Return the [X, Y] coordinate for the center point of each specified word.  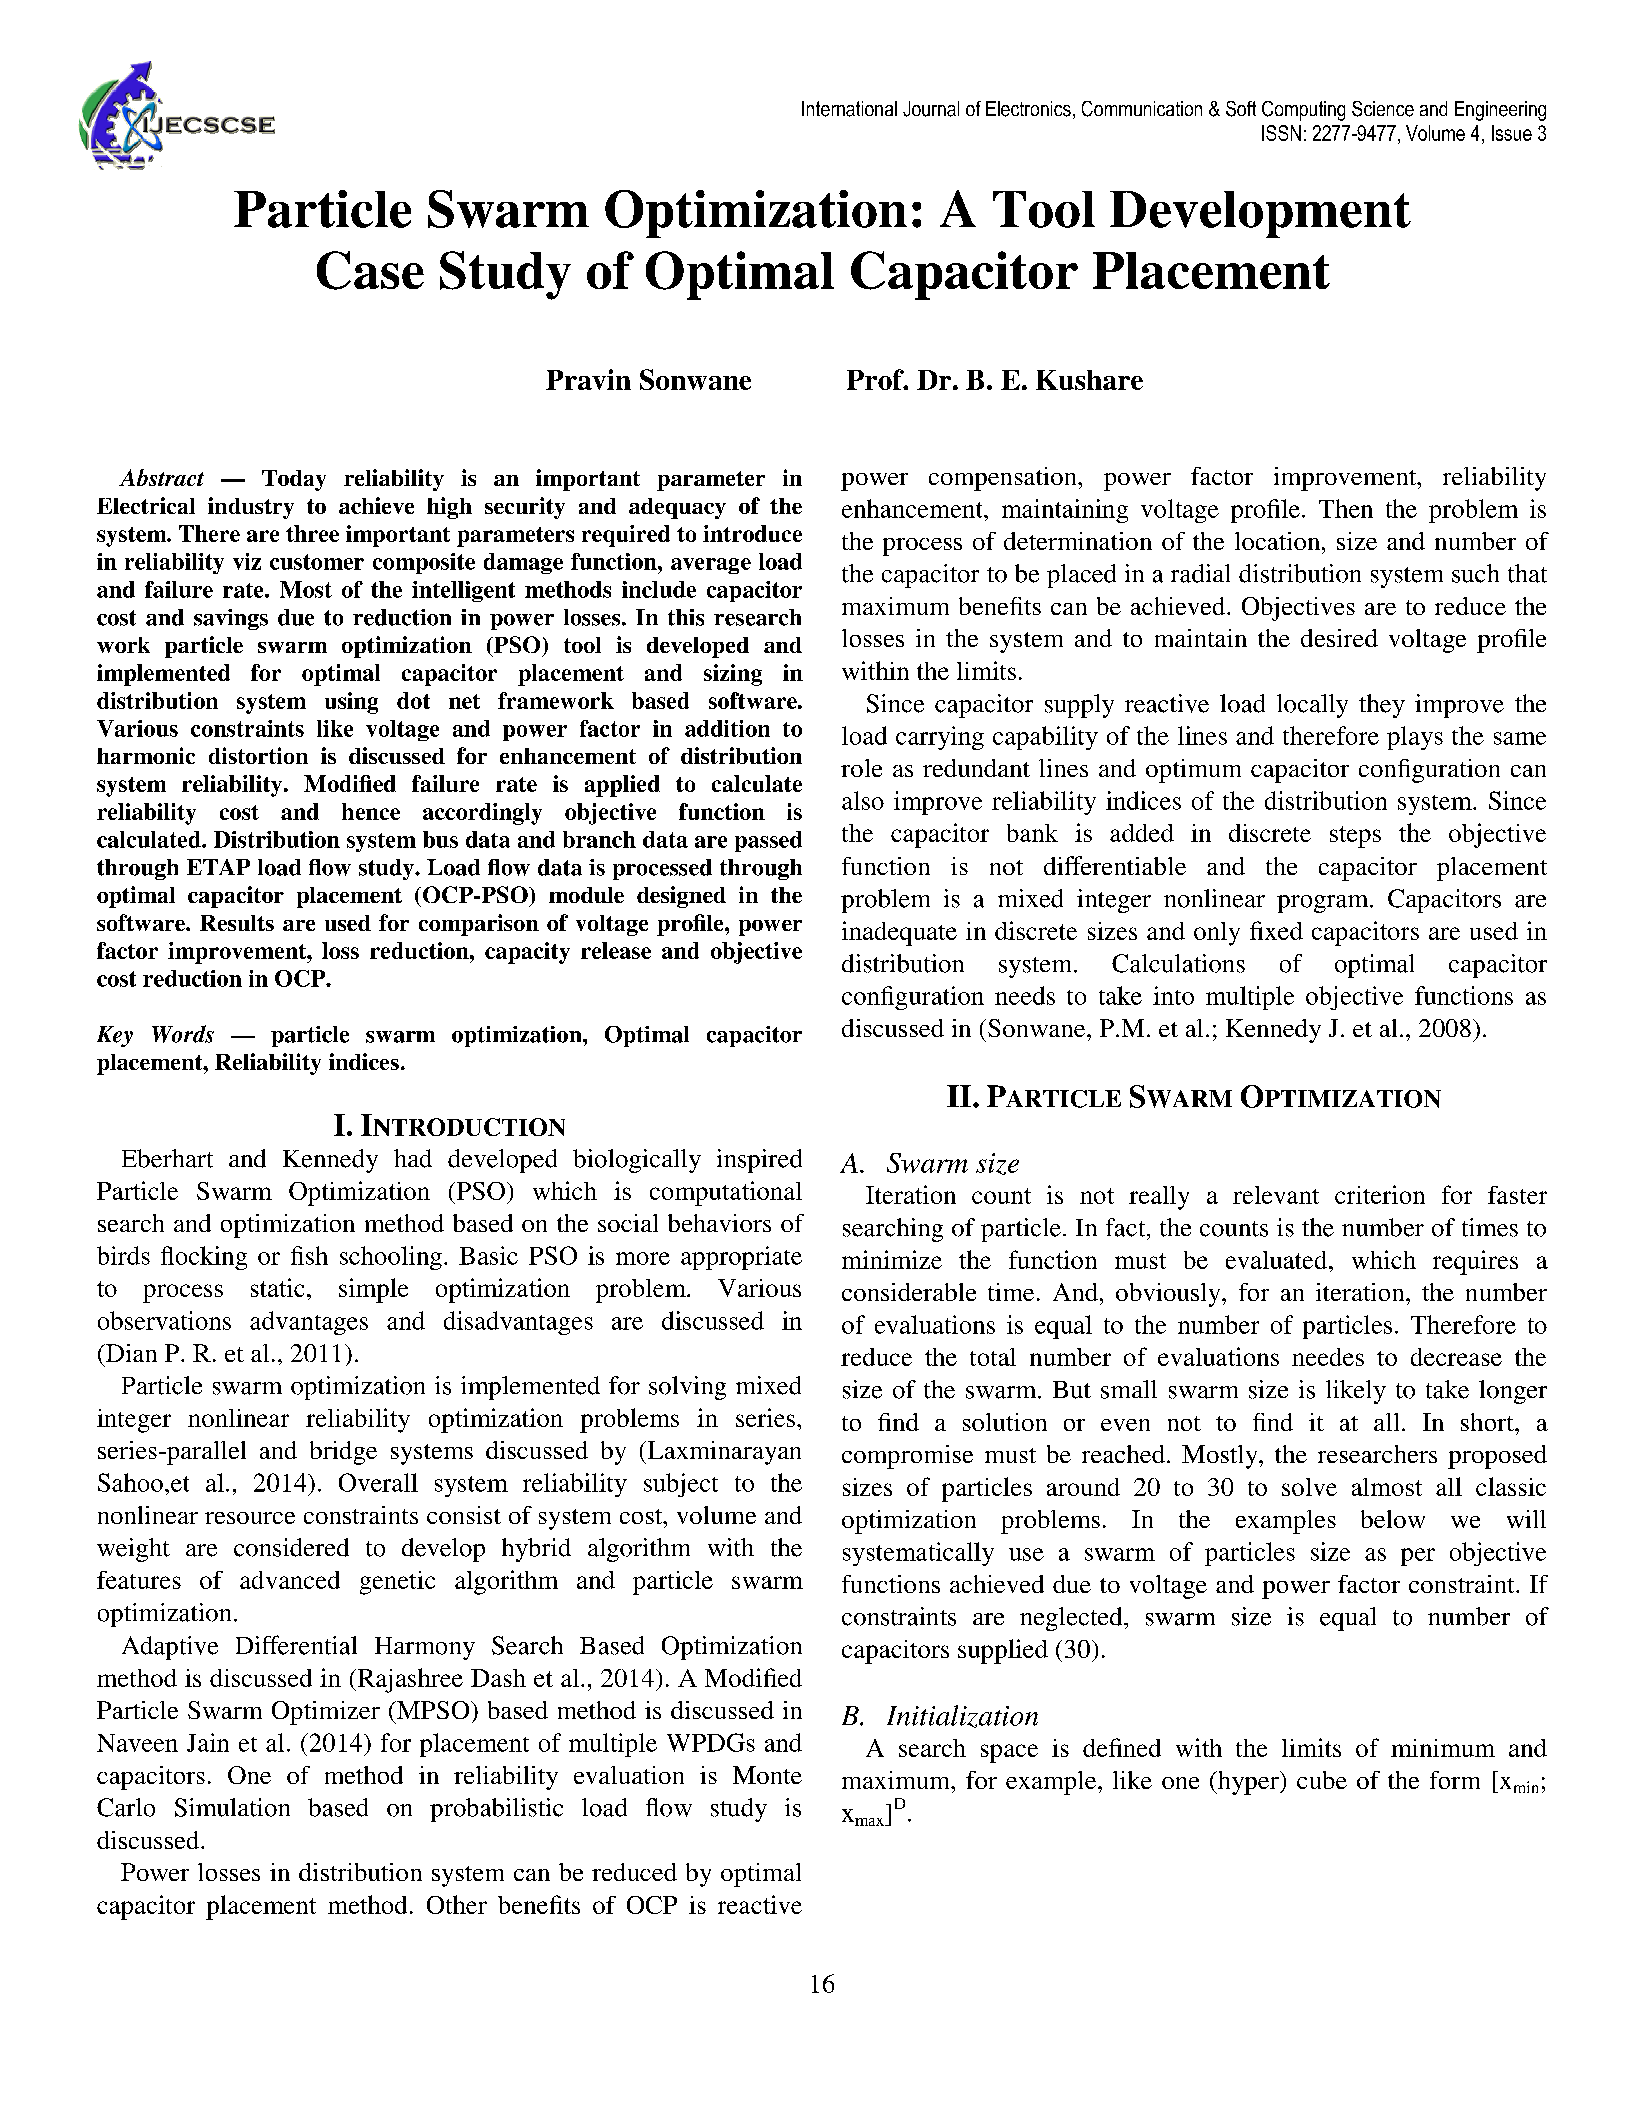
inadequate [899, 933]
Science [1383, 109]
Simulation [232, 1807]
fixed [1276, 930]
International [849, 109]
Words [183, 1034]
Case [370, 270]
